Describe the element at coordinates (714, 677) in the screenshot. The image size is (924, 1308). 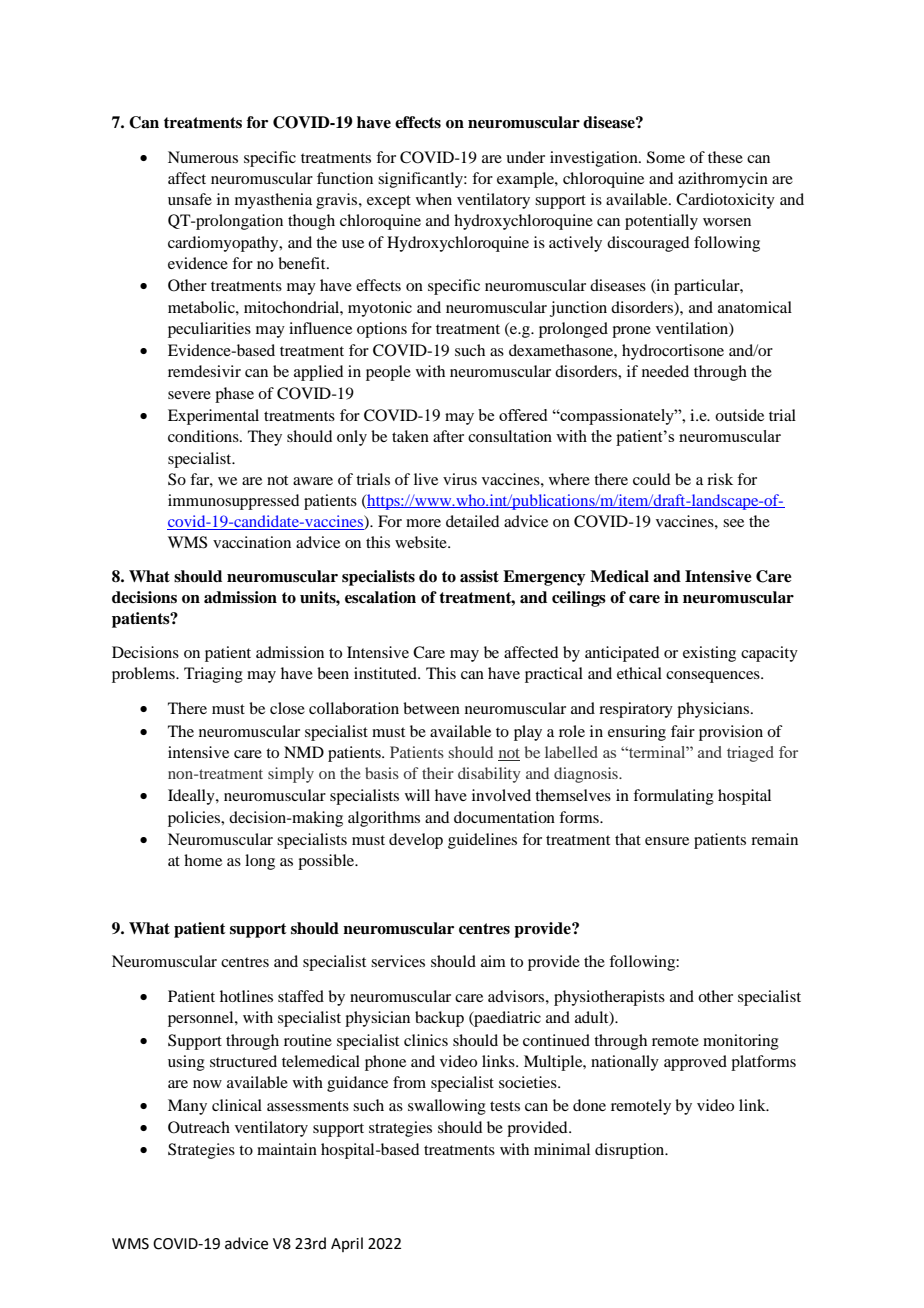
I see `consequences` at that location.
